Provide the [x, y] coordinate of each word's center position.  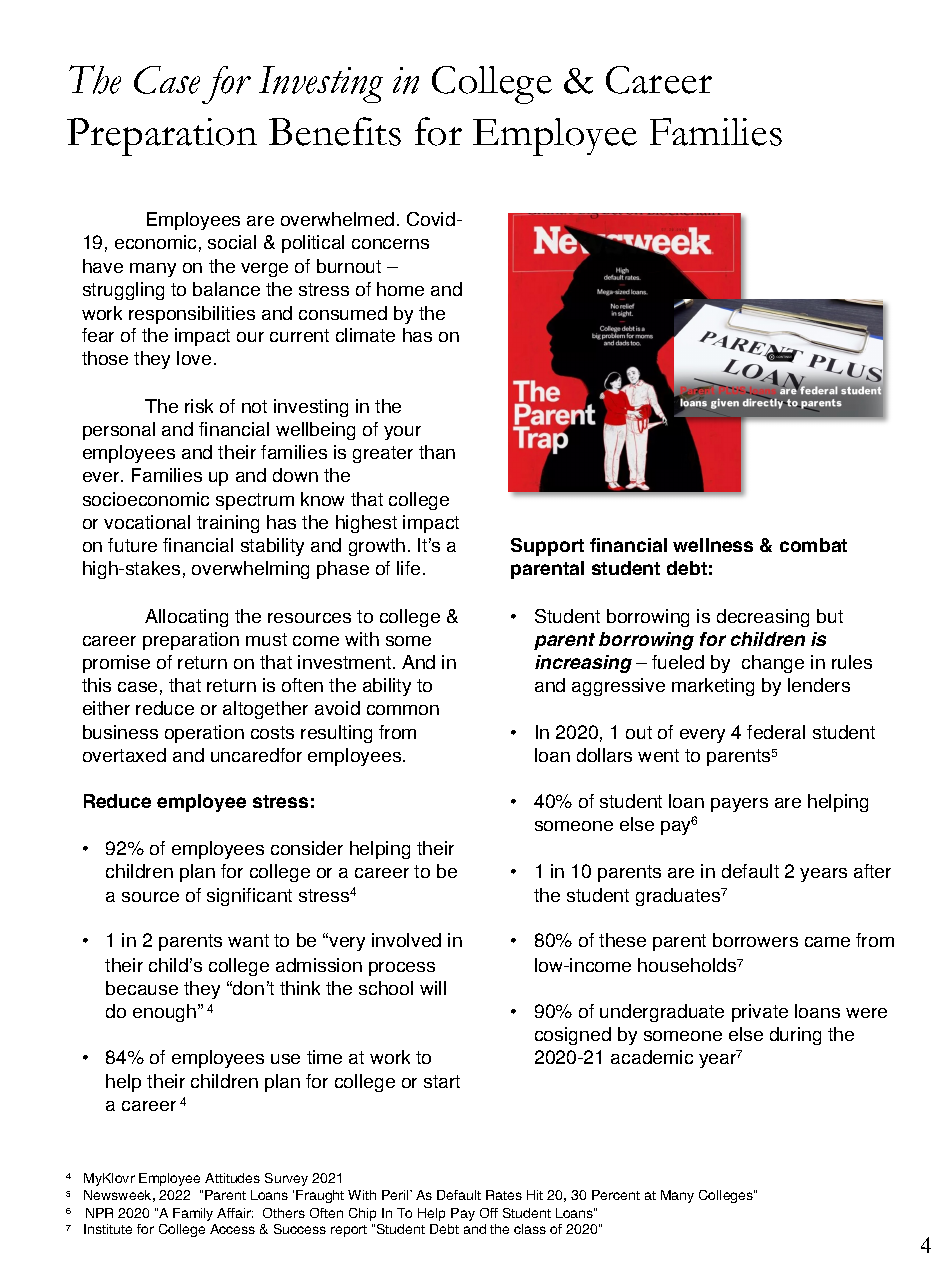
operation [204, 734]
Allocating [186, 618]
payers [739, 805]
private [760, 1013]
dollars [604, 755]
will [433, 988]
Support [547, 547]
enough [166, 1013]
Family [193, 1214]
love [194, 358]
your [402, 433]
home [400, 289]
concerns [390, 244]
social [232, 242]
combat [813, 545]
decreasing [763, 618]
